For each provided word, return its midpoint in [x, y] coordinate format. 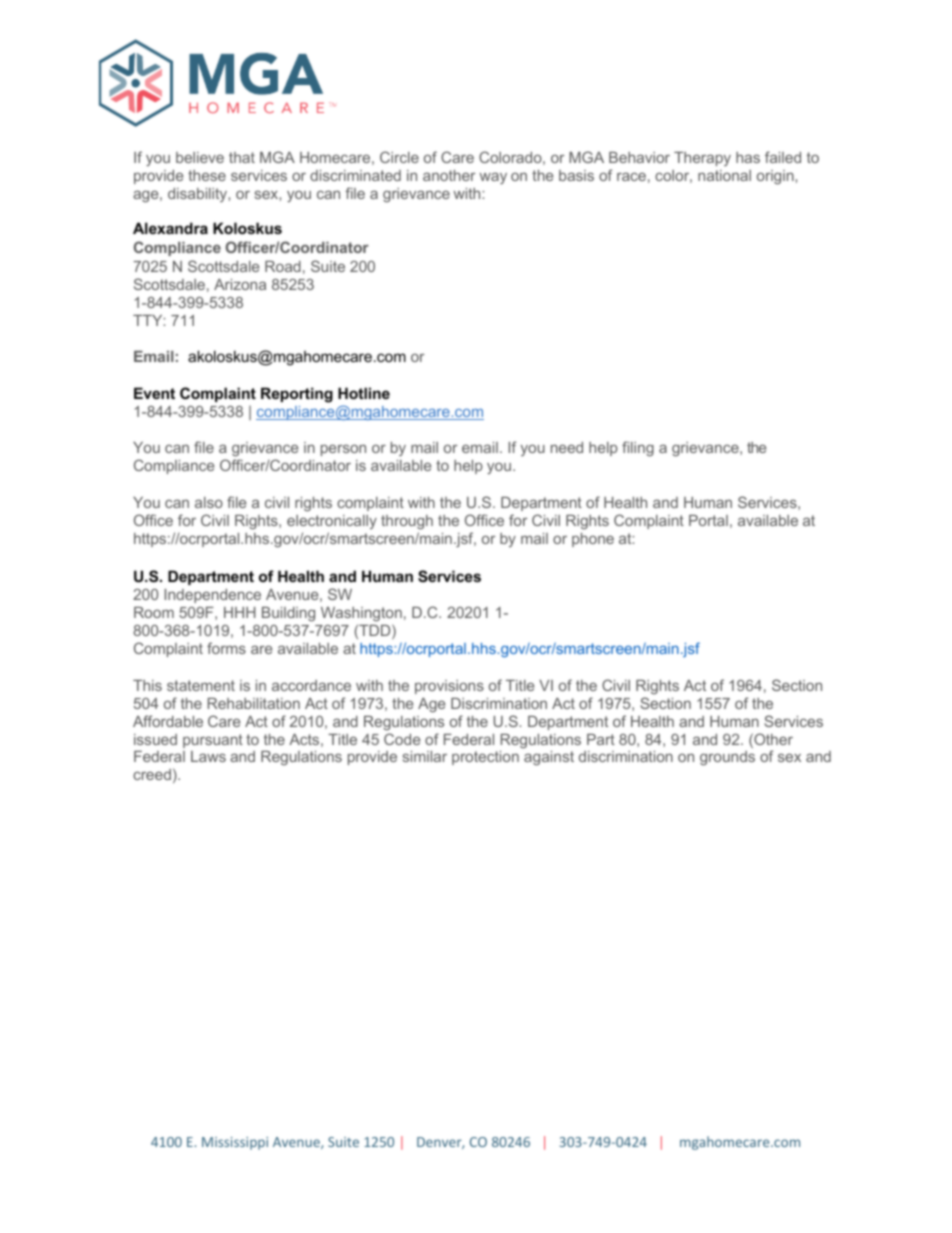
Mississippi [235, 1143]
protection [485, 758]
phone [593, 540]
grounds [727, 758]
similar [425, 756]
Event [154, 393]
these [207, 175]
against [549, 758]
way [493, 178]
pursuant [213, 741]
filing [638, 448]
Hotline [364, 393]
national [724, 175]
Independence [213, 596]
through [407, 524]
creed [152, 774]
